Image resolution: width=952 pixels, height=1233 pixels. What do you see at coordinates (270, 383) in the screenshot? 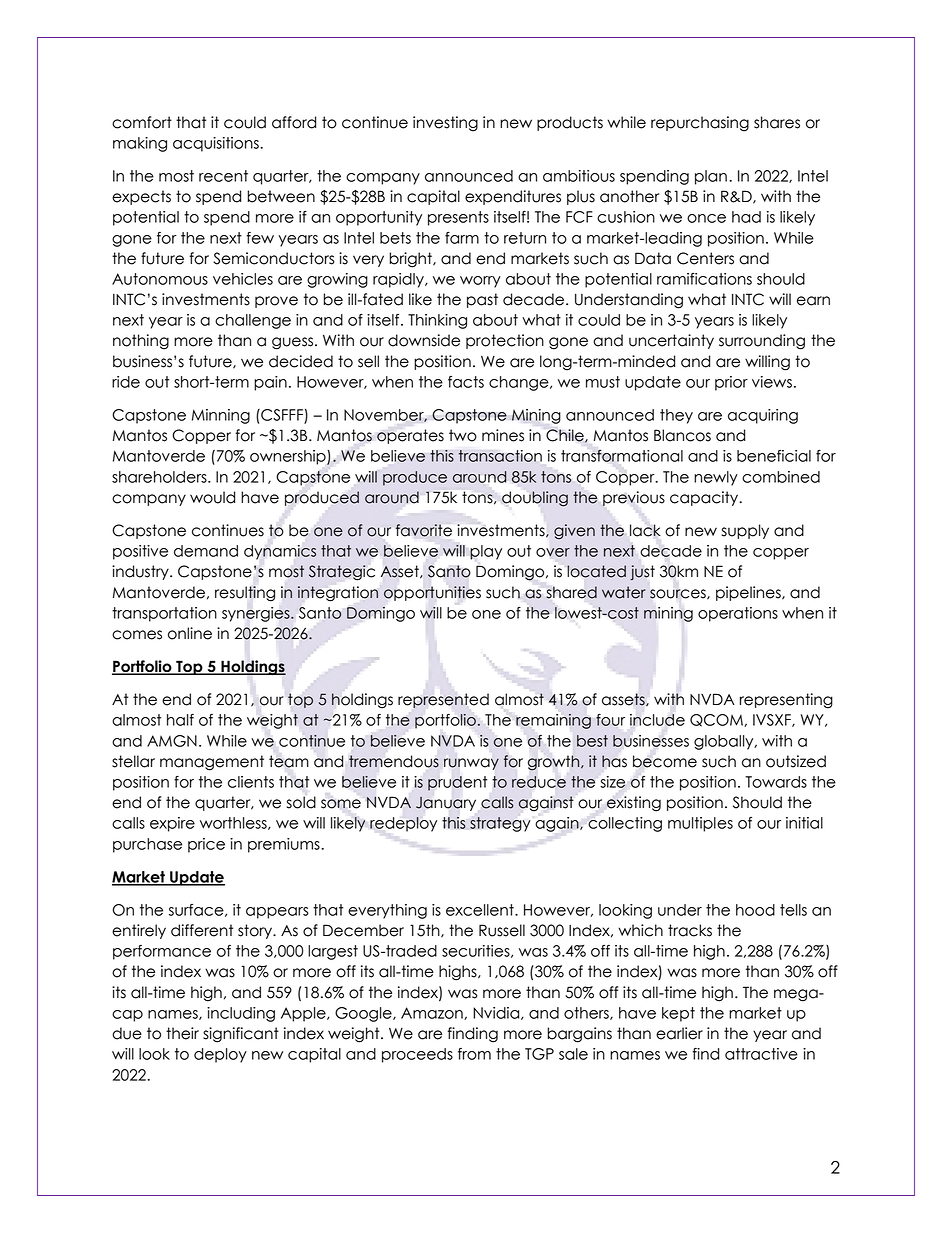
I see `pain` at bounding box center [270, 383].
